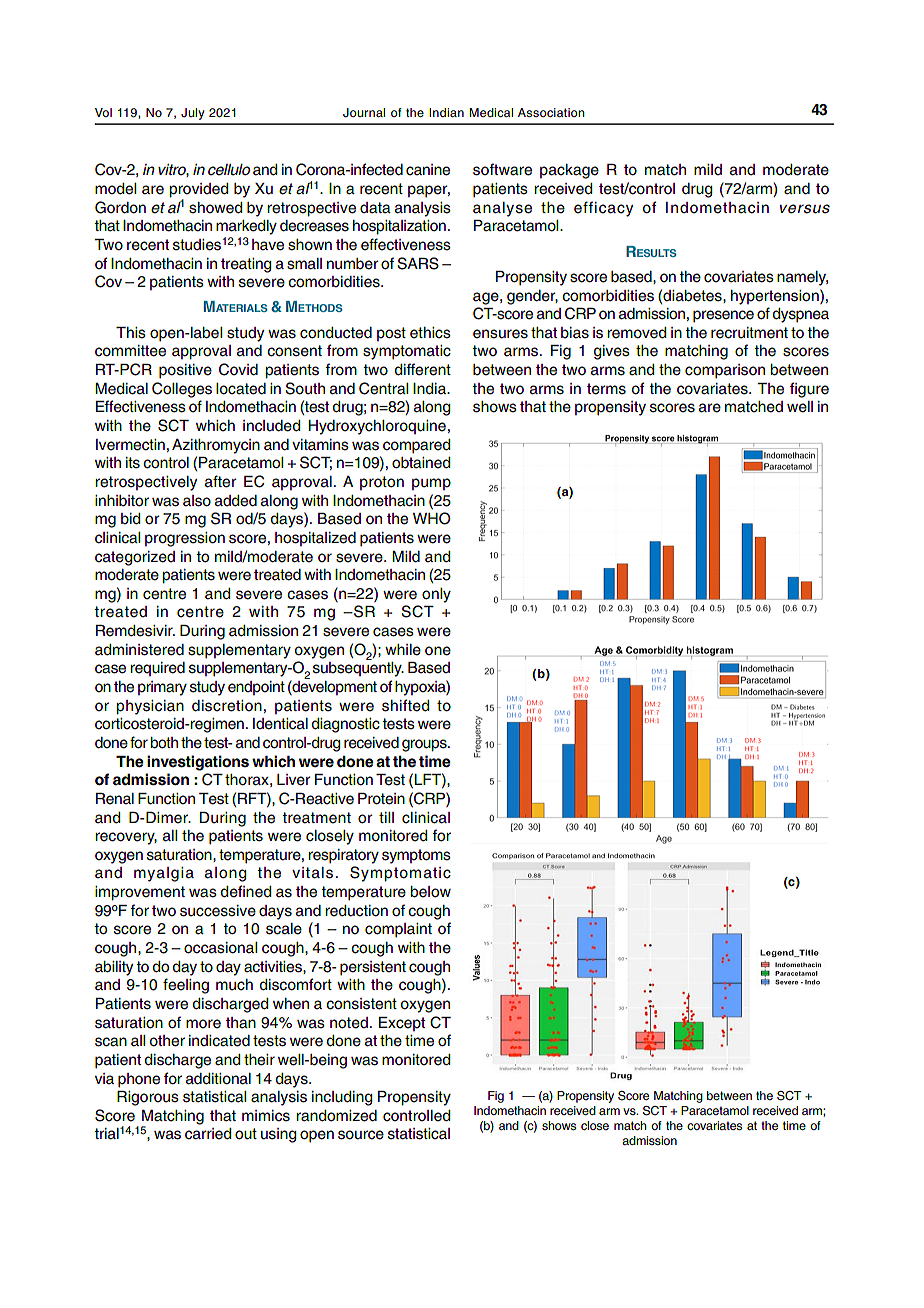 Image resolution: width=924 pixels, height=1308 pixels. Describe the element at coordinates (421, 463) in the screenshot. I see `obtained` at that location.
